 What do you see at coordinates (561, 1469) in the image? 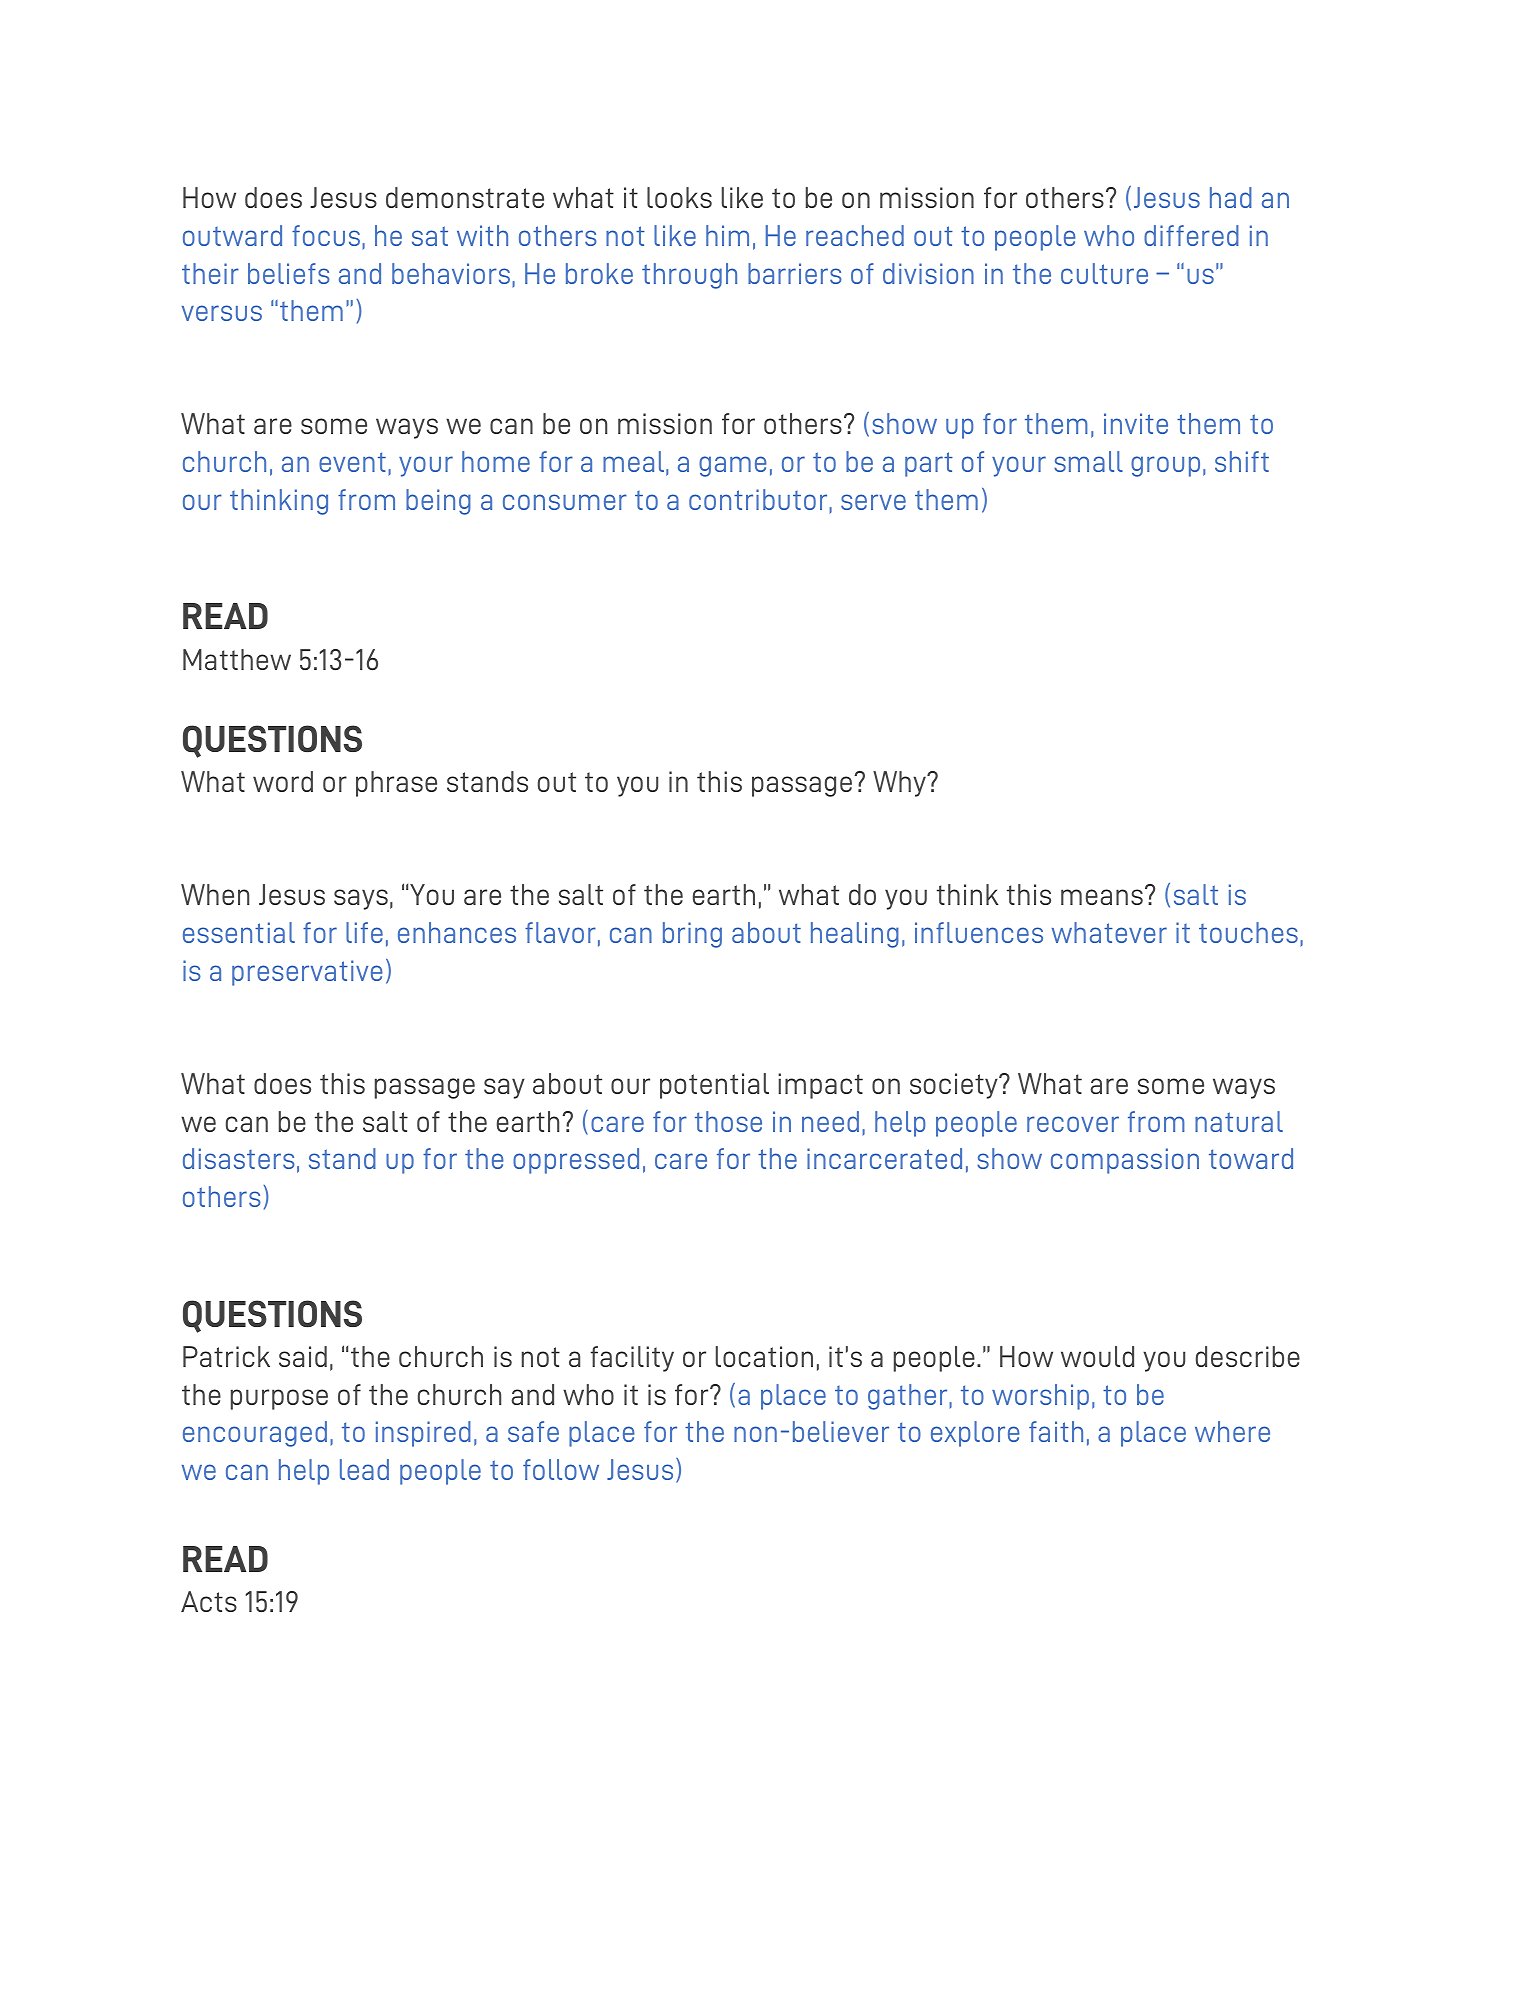
I see `follow` at bounding box center [561, 1469].
